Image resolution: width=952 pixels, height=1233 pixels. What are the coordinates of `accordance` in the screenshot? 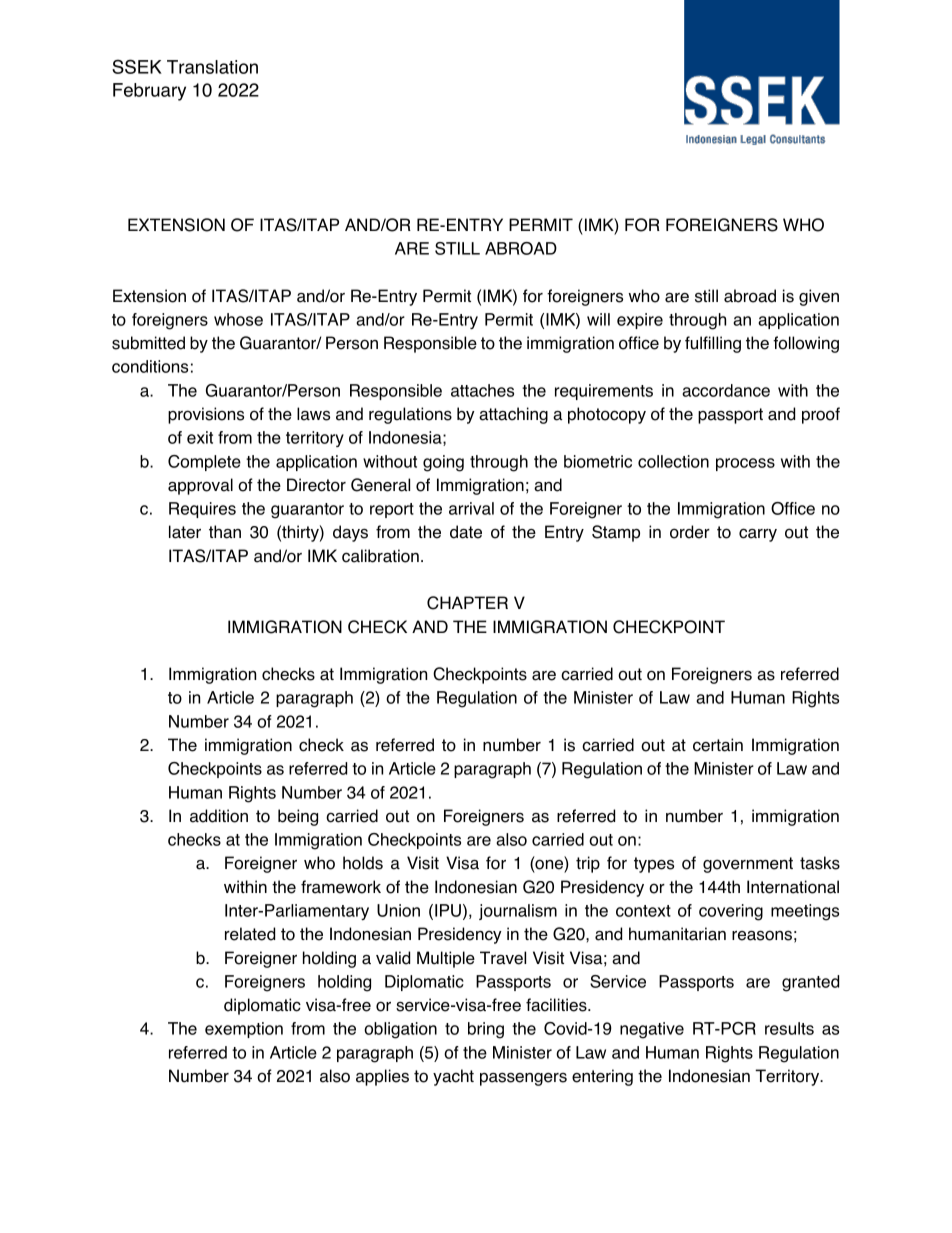 It's located at (726, 390).
